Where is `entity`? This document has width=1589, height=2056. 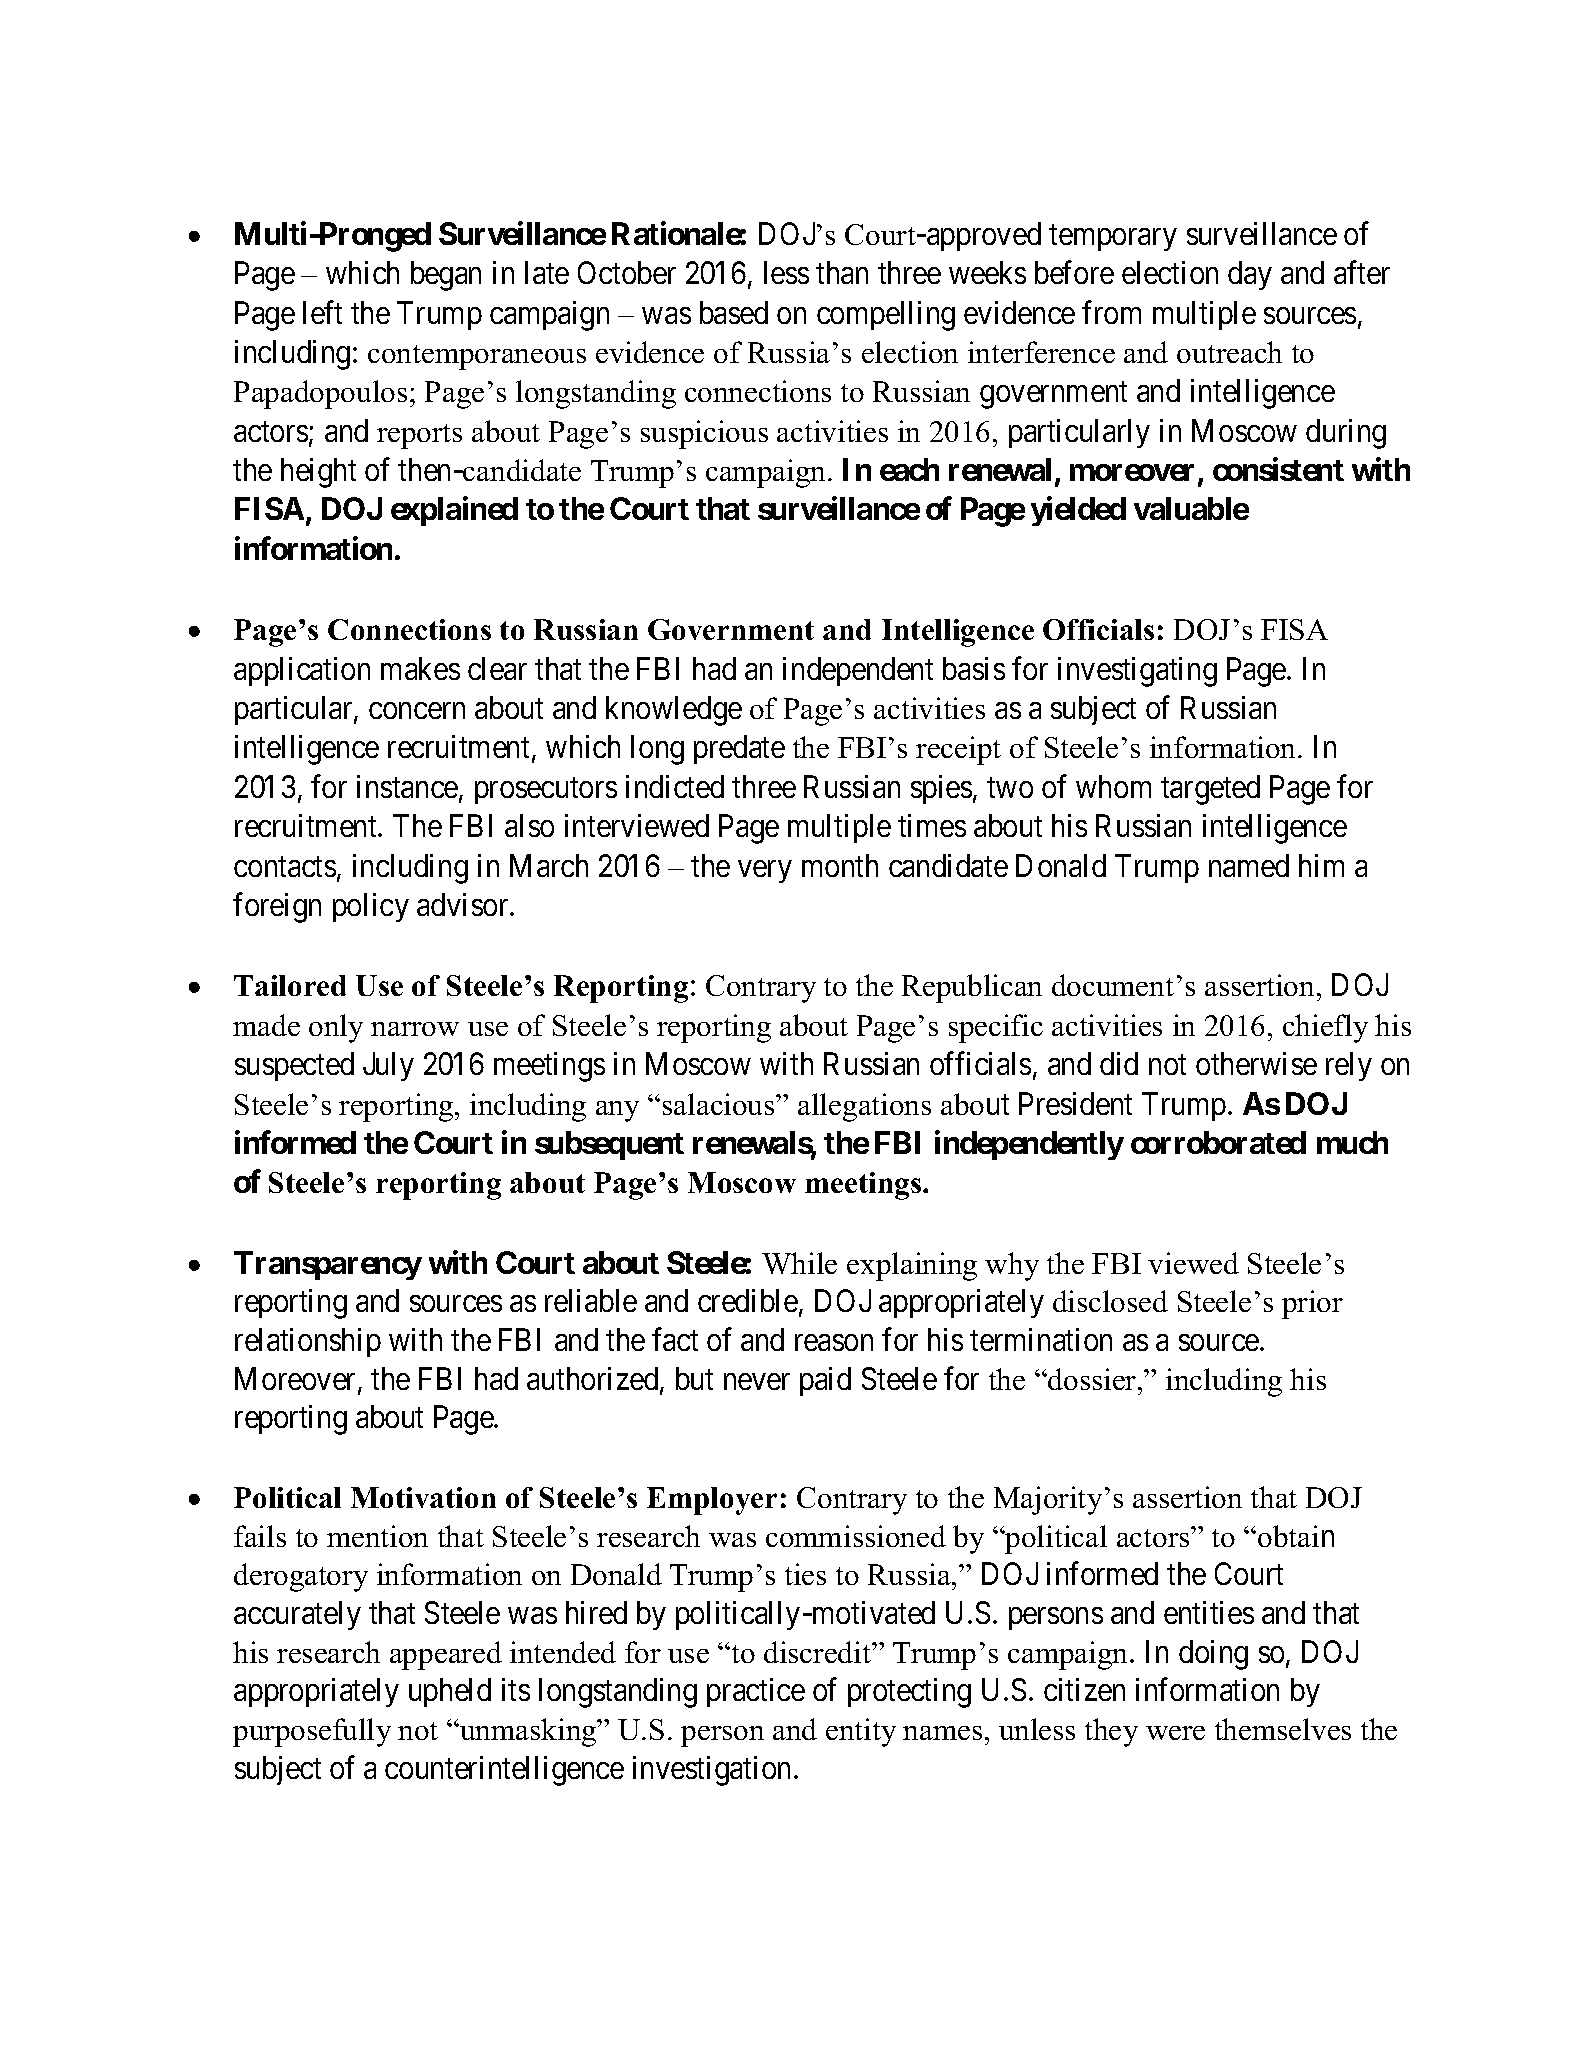 entity is located at coordinates (861, 1732).
